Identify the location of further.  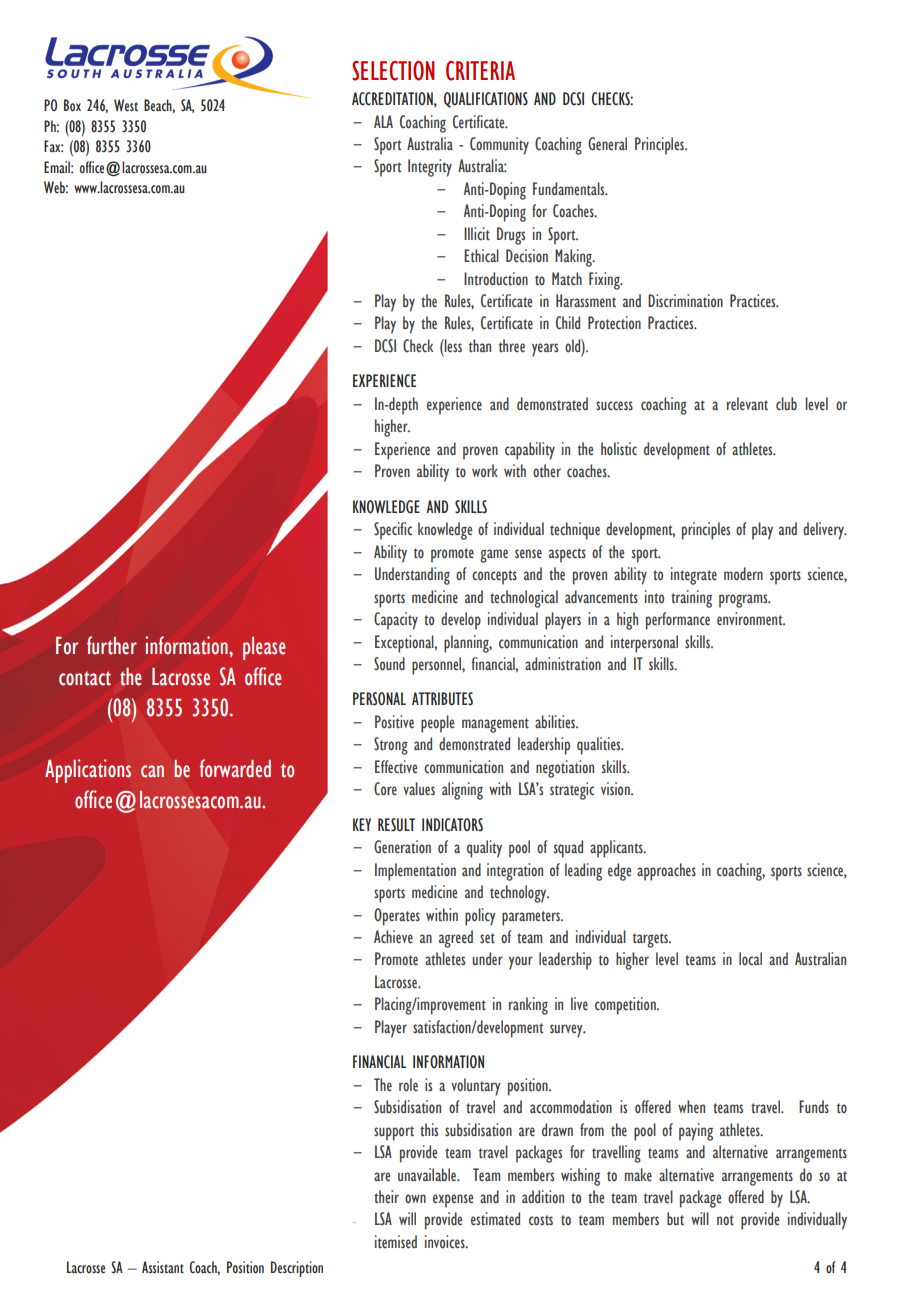
(112, 645).
